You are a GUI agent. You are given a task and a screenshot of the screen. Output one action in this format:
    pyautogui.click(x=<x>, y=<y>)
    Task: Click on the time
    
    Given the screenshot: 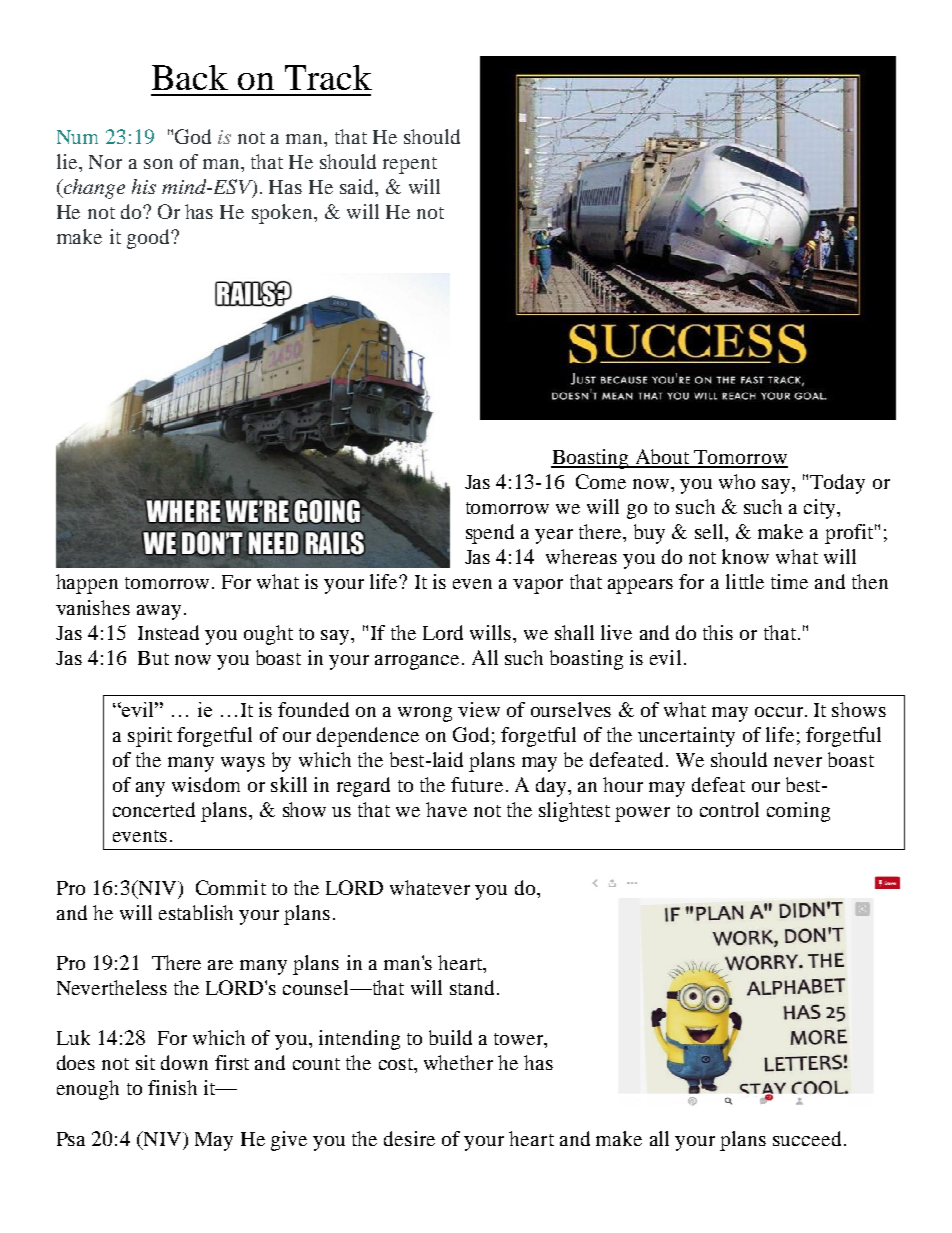 What is the action you would take?
    pyautogui.click(x=789, y=581)
